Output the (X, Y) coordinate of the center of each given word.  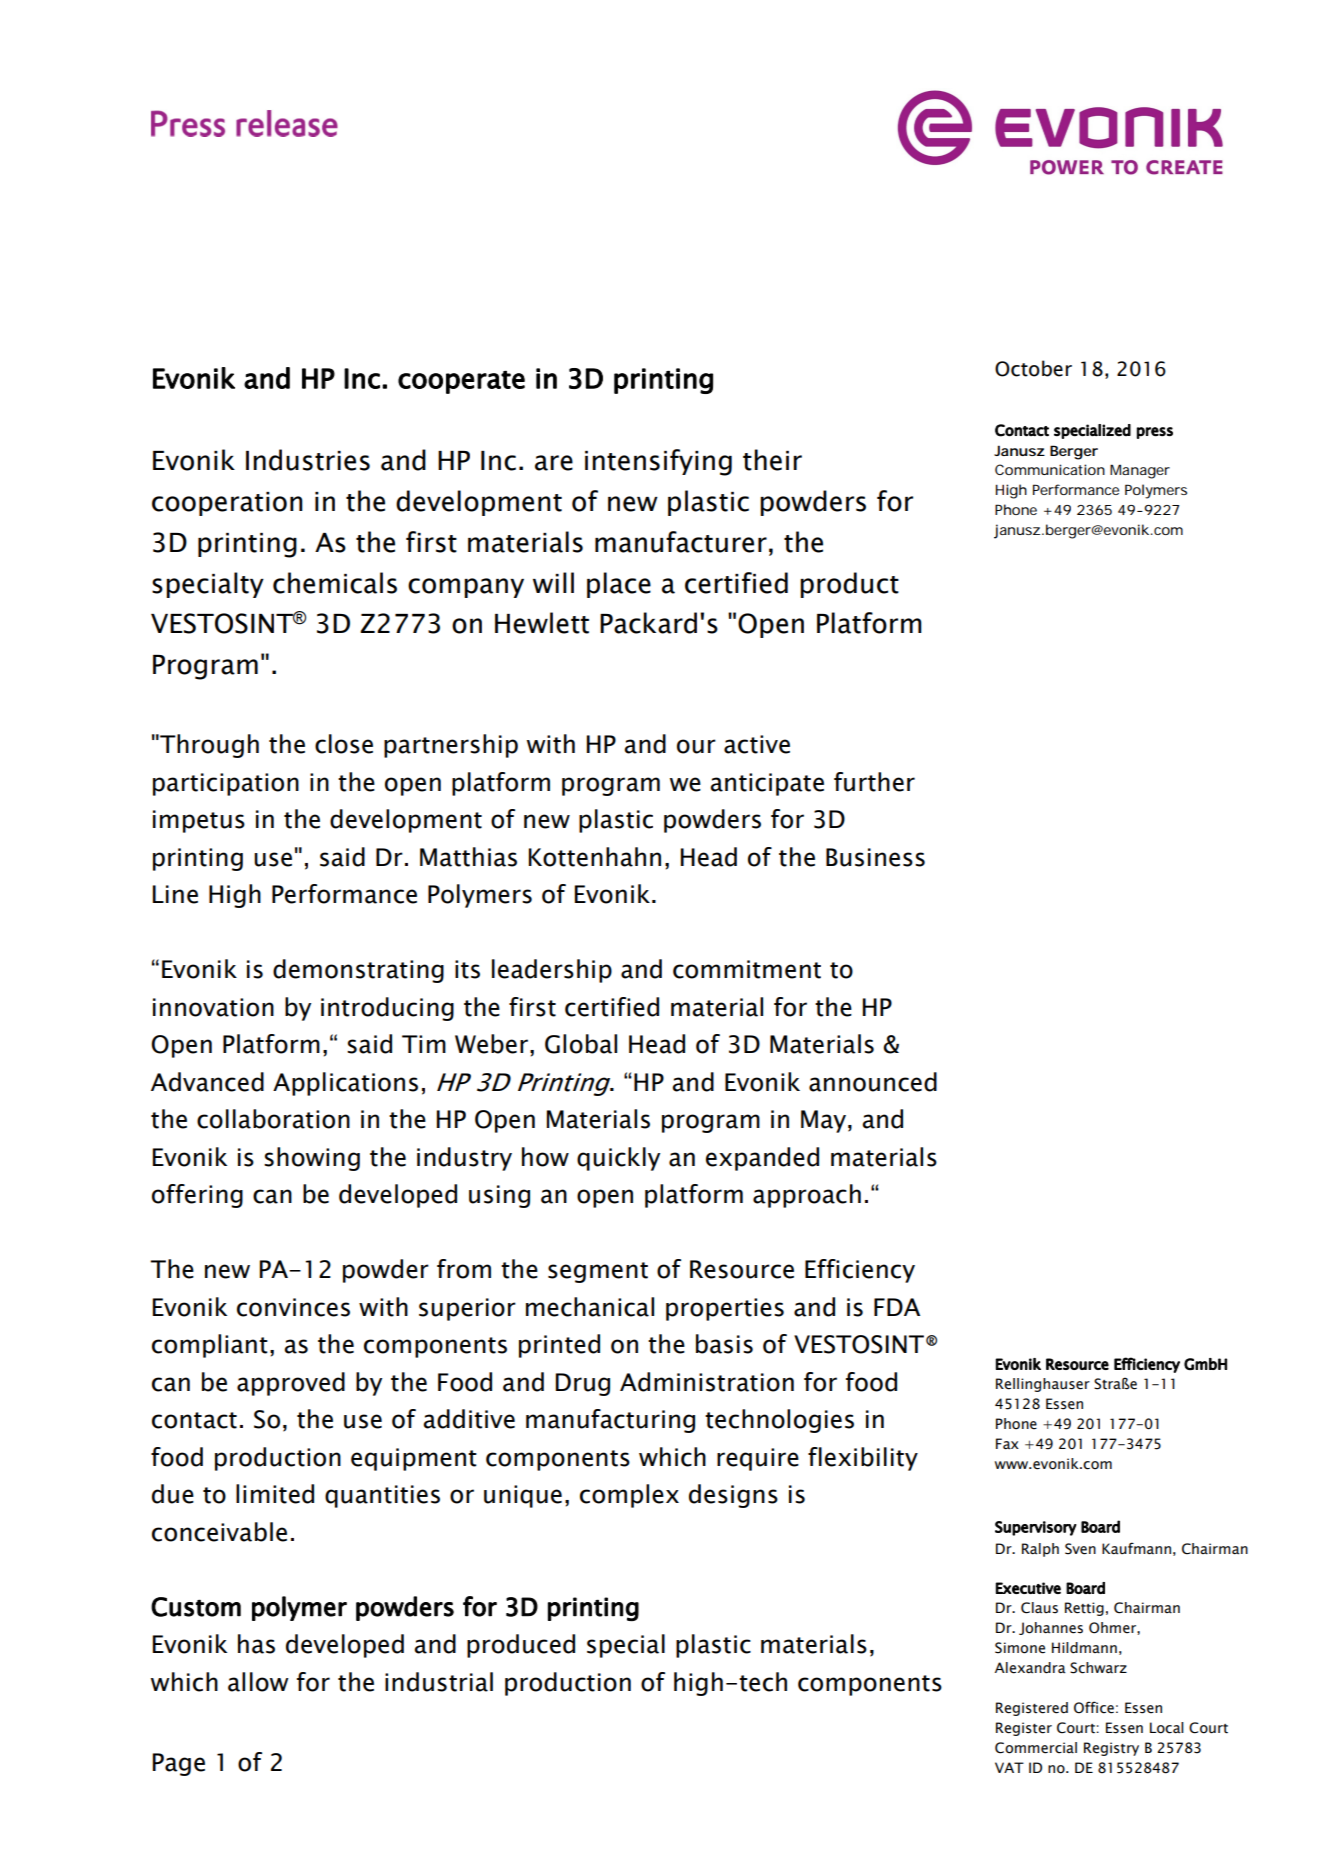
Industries (308, 460)
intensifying (658, 462)
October (1033, 368)
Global (581, 1044)
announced (873, 1082)
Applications (345, 1084)
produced (521, 1646)
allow (258, 1682)
